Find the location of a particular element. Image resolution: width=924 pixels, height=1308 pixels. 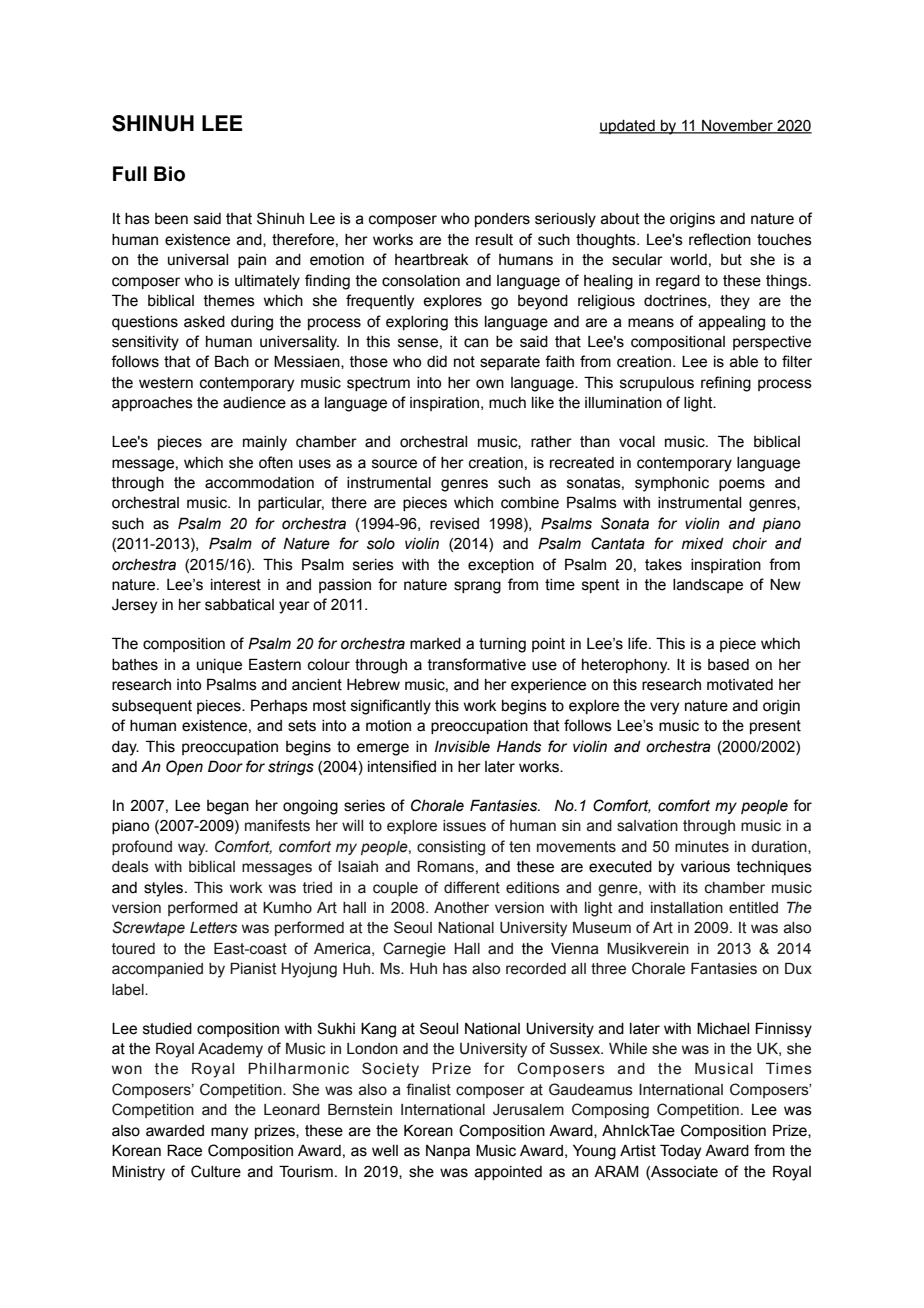

Today is located at coordinates (680, 1152).
